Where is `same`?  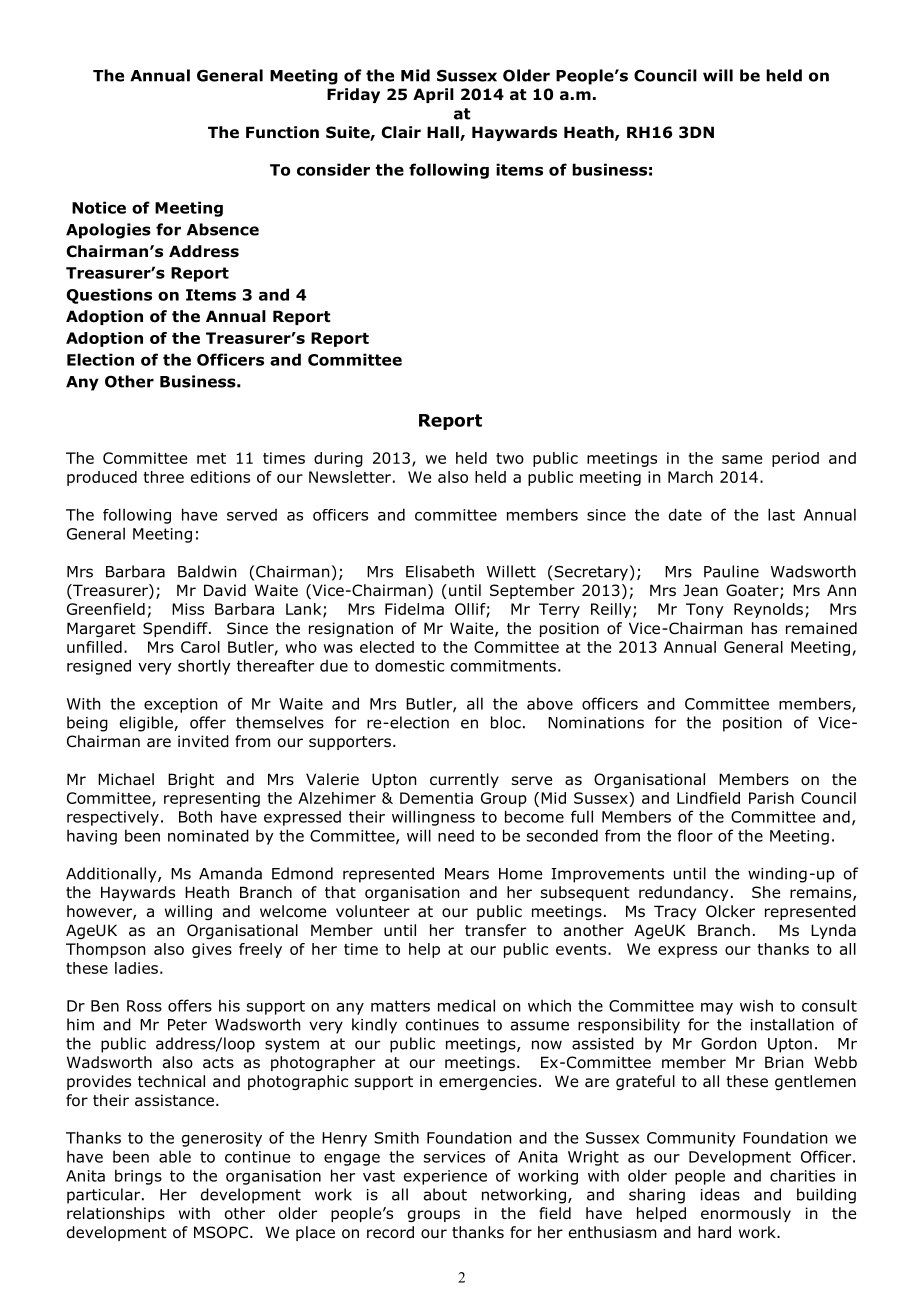
same is located at coordinates (742, 459).
